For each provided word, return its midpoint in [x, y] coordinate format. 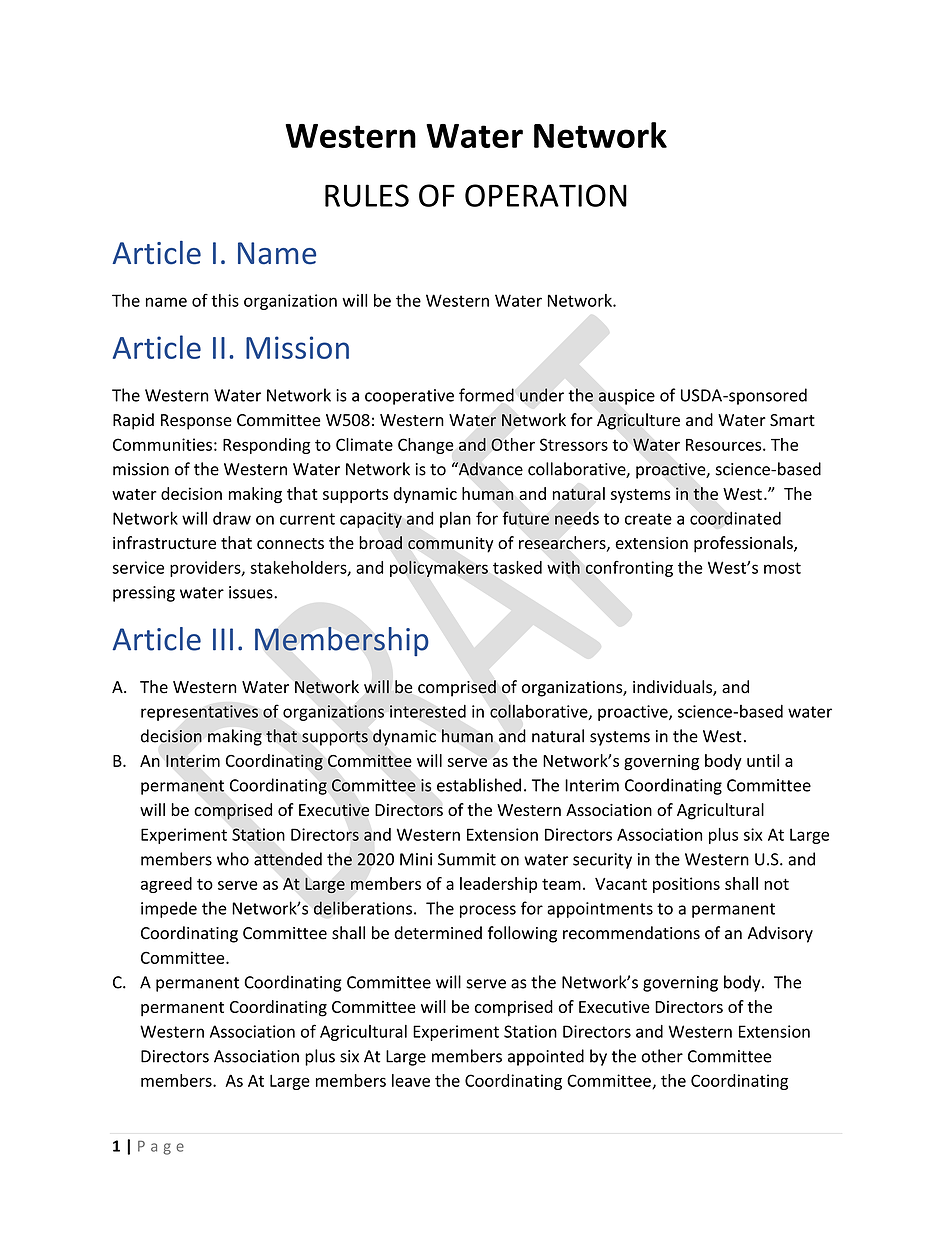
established [479, 785]
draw [232, 518]
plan [455, 519]
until [763, 760]
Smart [792, 420]
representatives [199, 713]
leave [411, 1080]
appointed [546, 1057]
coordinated [735, 518]
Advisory [780, 934]
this [225, 300]
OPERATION [546, 195]
